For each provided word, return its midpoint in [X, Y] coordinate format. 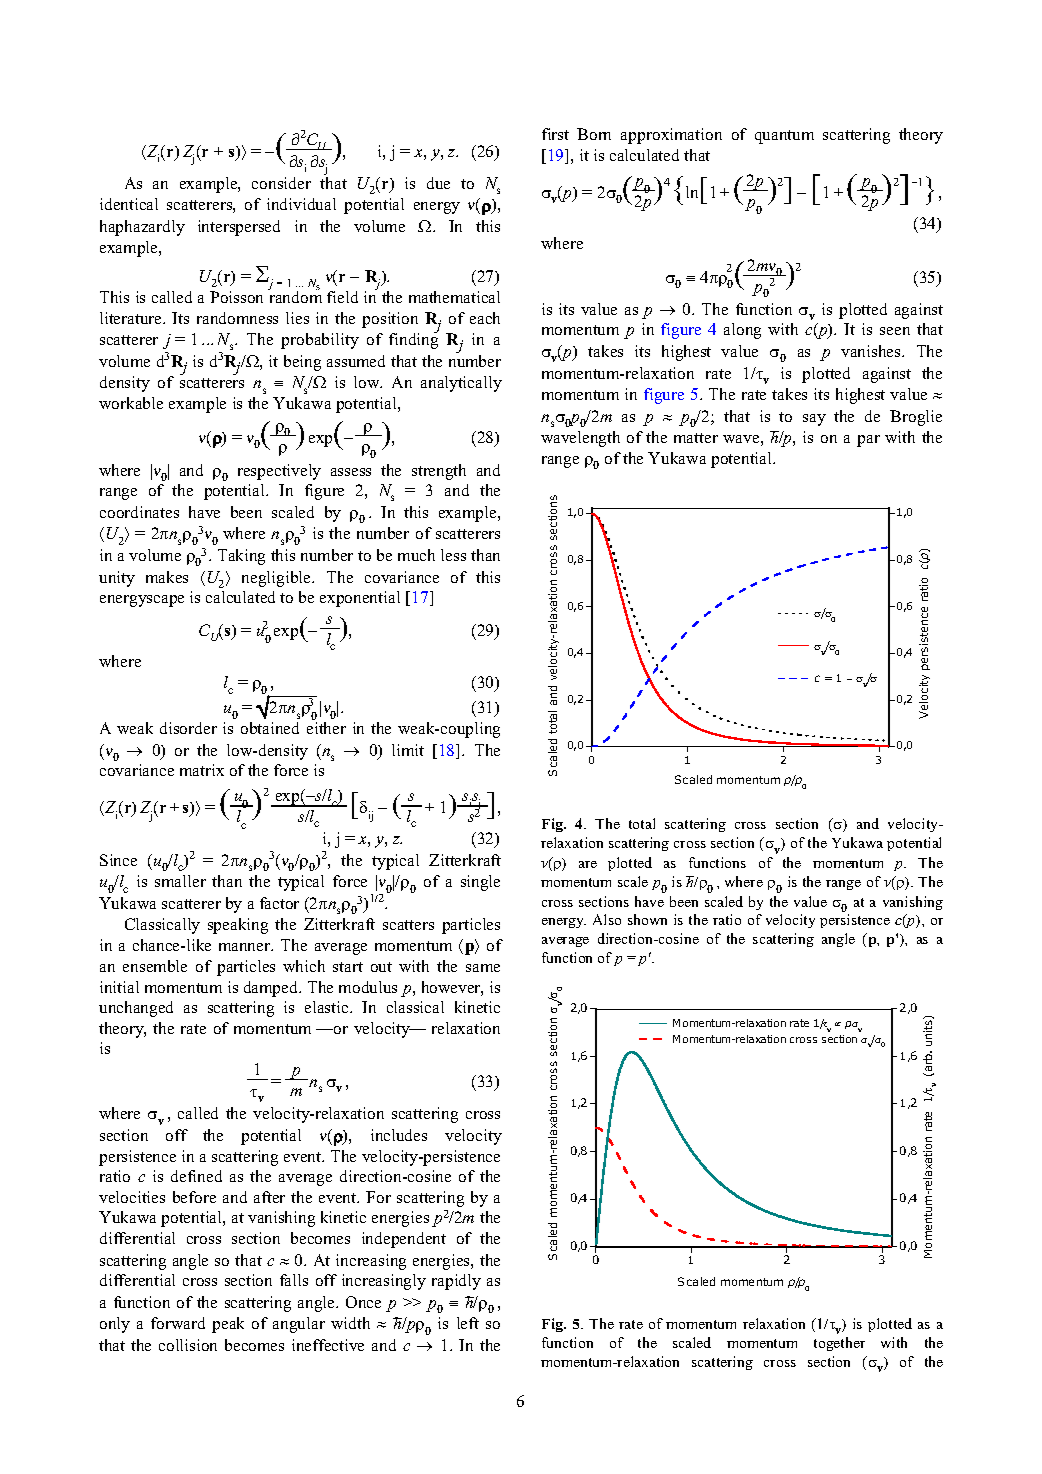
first [555, 134]
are [588, 864]
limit [408, 750]
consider [281, 183]
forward [178, 1323]
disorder [188, 728]
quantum [784, 137]
